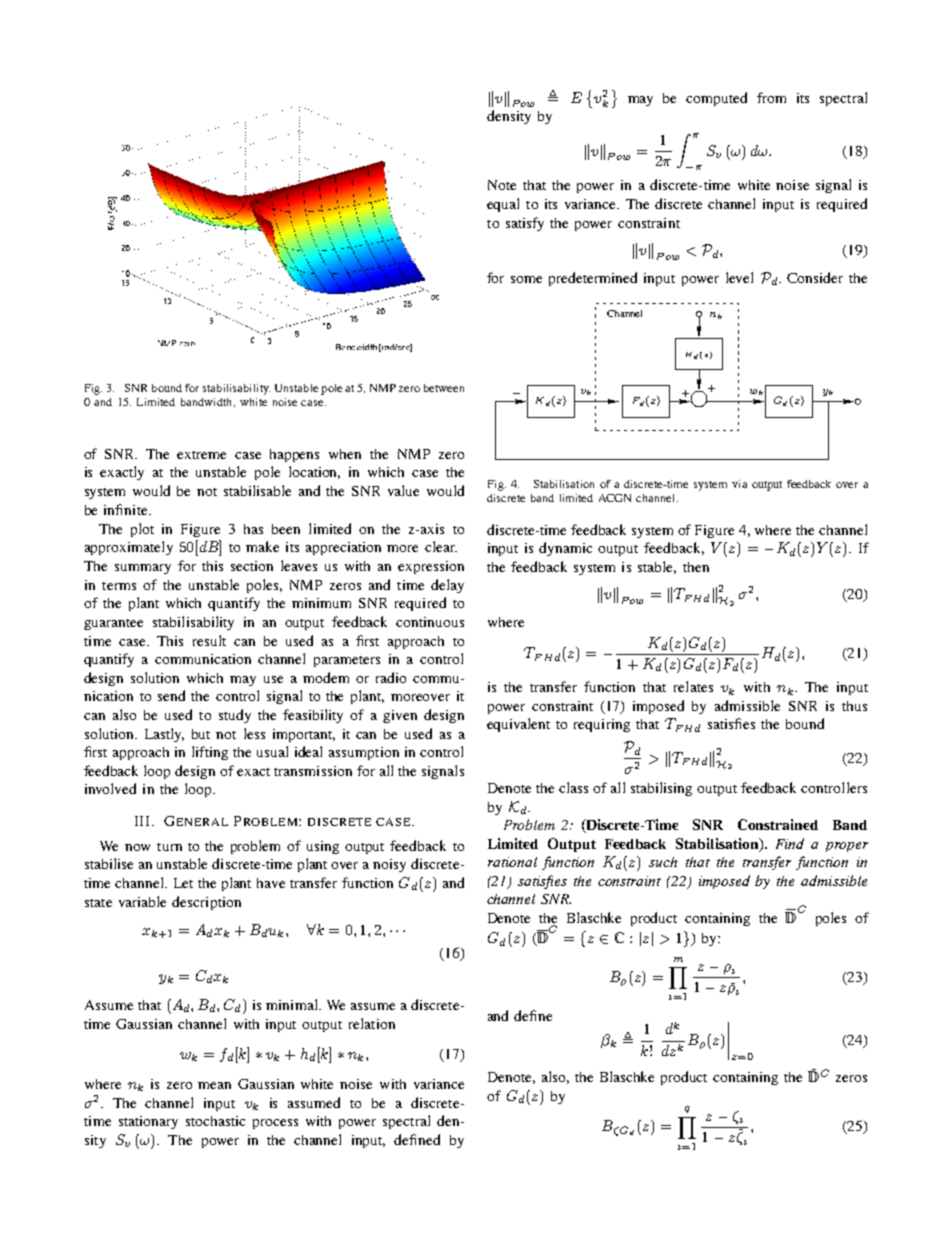 The width and height of the screenshot is (952, 1233). What do you see at coordinates (201, 455) in the screenshot?
I see `extreme` at bounding box center [201, 455].
